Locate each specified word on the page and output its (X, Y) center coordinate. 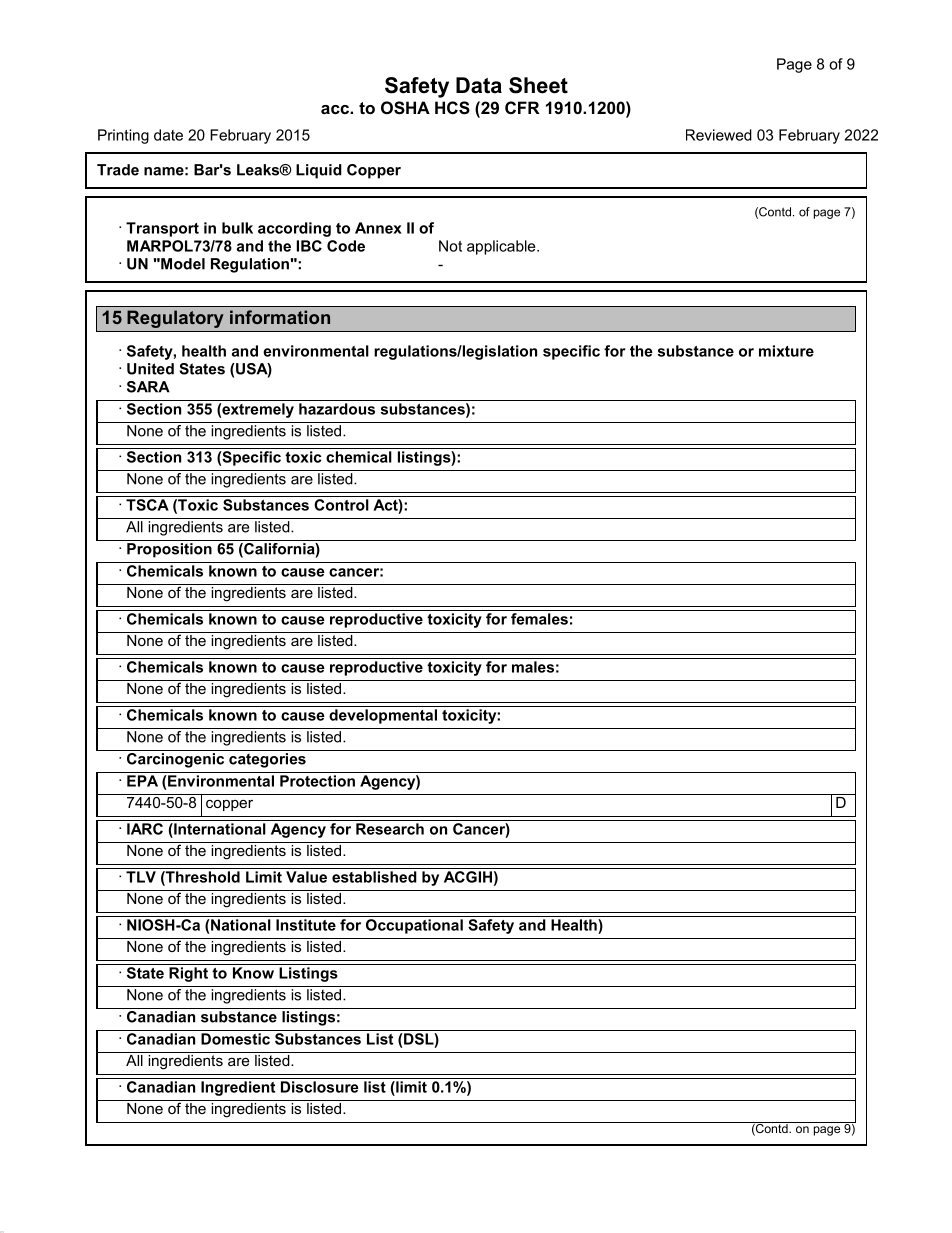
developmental (383, 716)
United (150, 369)
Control (341, 505)
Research (390, 829)
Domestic (235, 1039)
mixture (786, 351)
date (168, 135)
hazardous (337, 409)
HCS (452, 108)
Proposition (169, 549)
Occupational (414, 926)
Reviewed (719, 135)
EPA (142, 781)
